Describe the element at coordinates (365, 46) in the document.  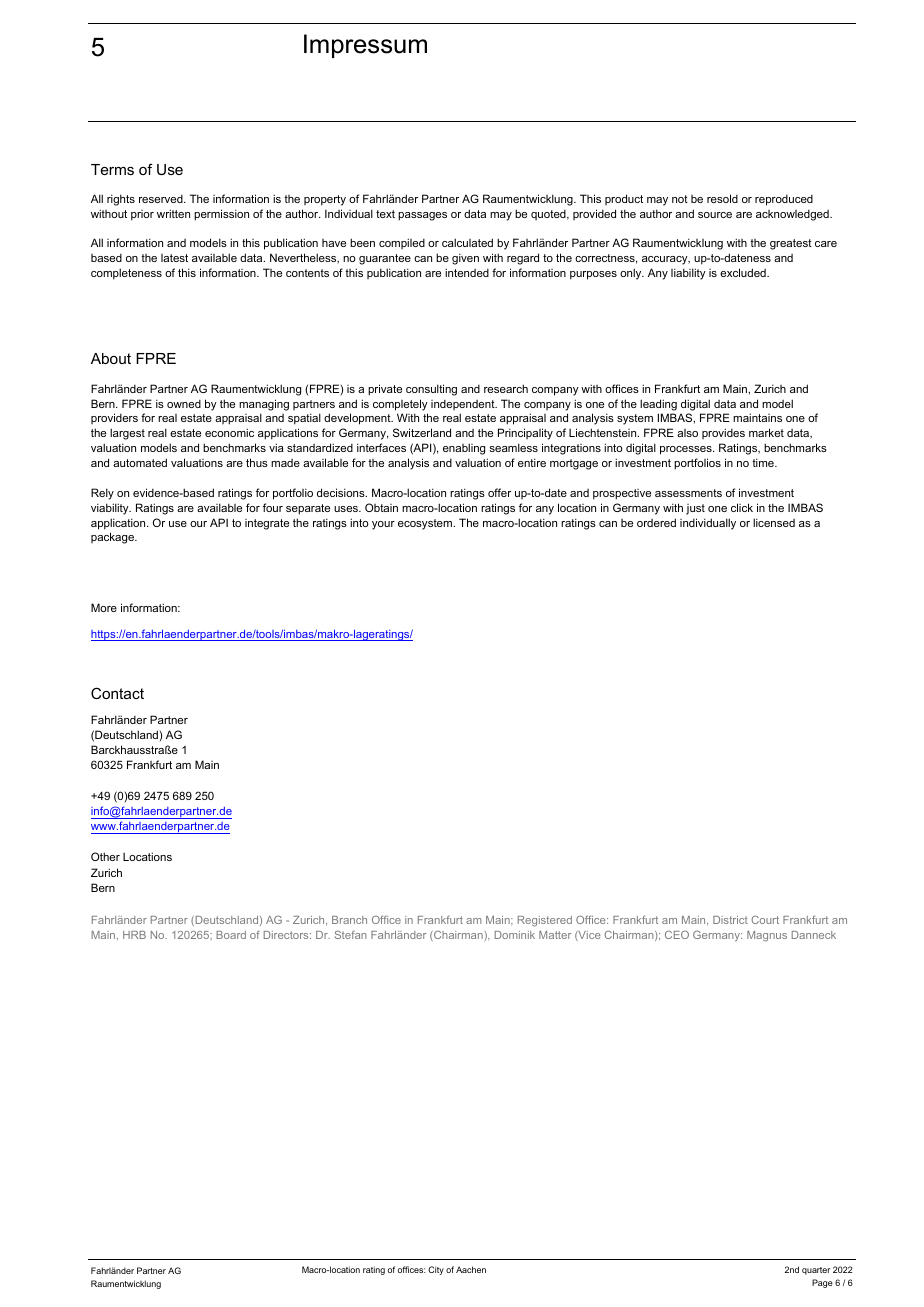
I see `Impressum` at that location.
